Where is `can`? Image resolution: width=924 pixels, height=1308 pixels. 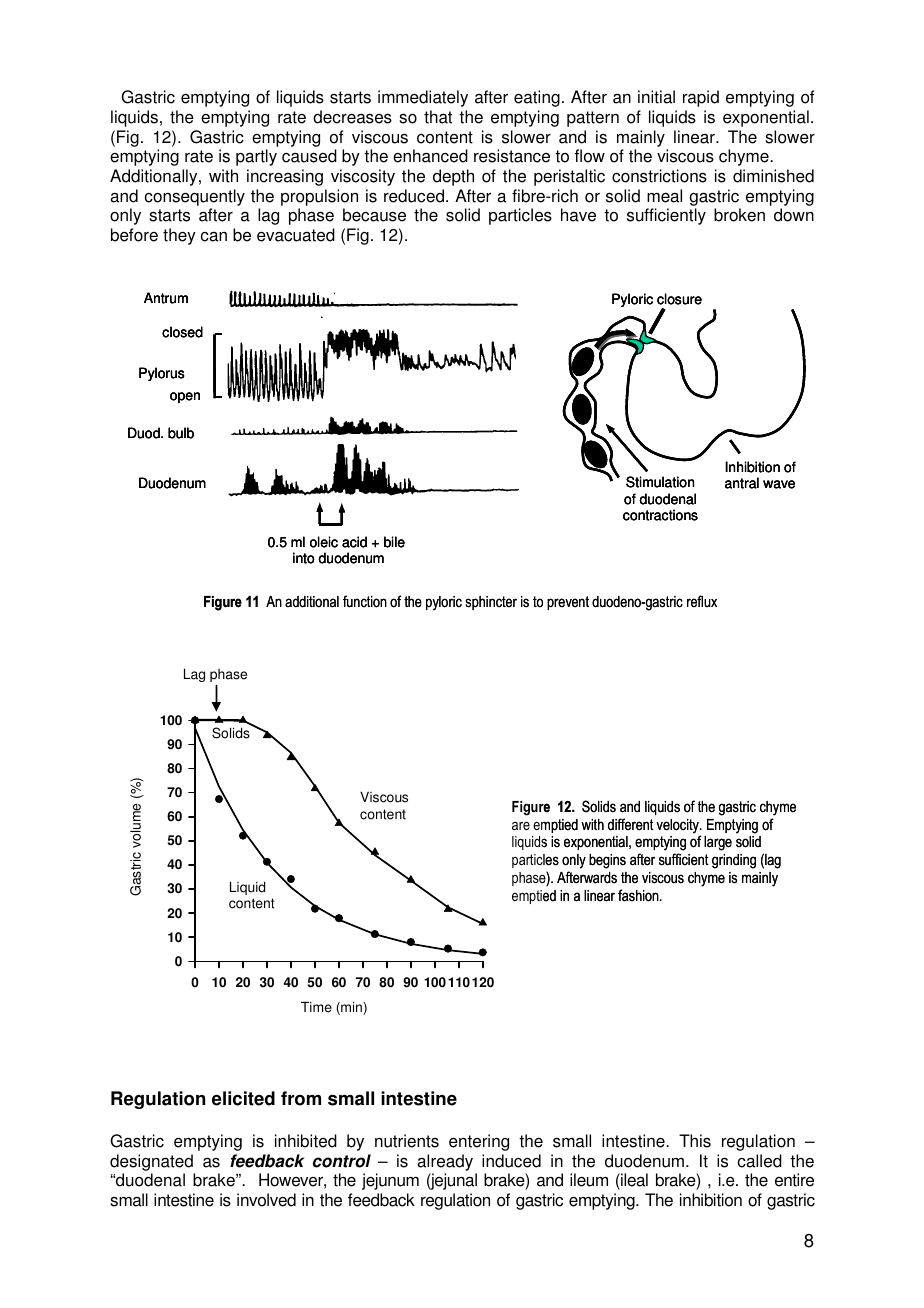 can is located at coordinates (214, 237).
